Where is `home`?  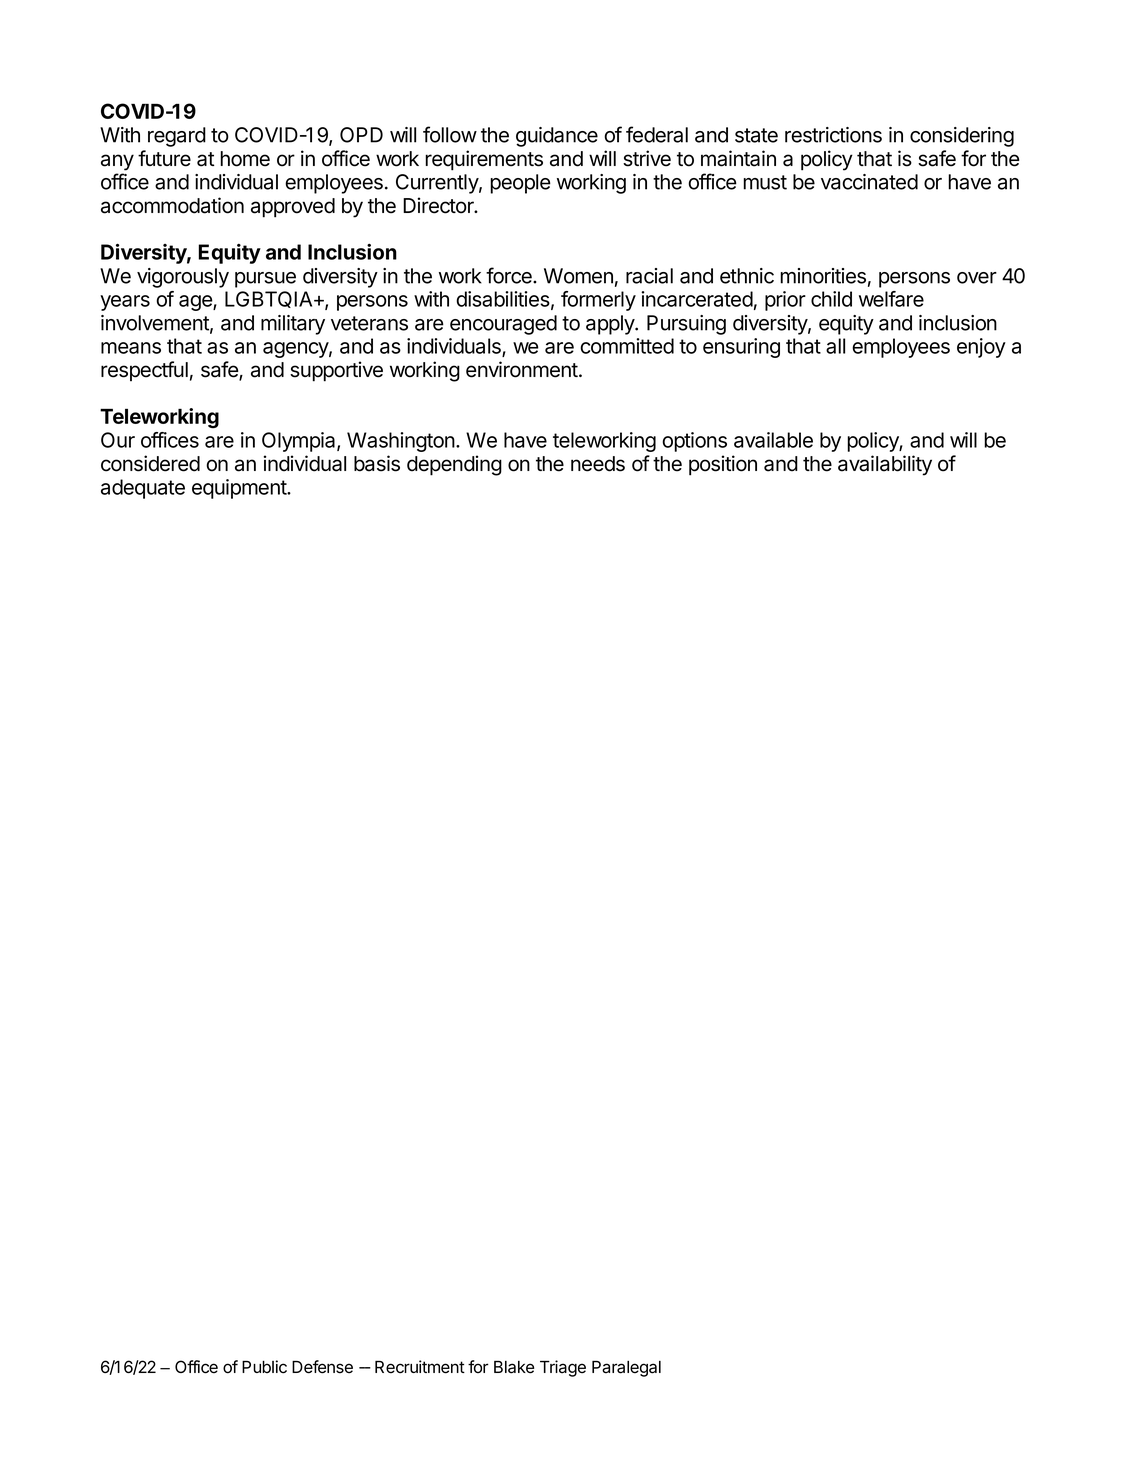
home is located at coordinates (245, 159).
